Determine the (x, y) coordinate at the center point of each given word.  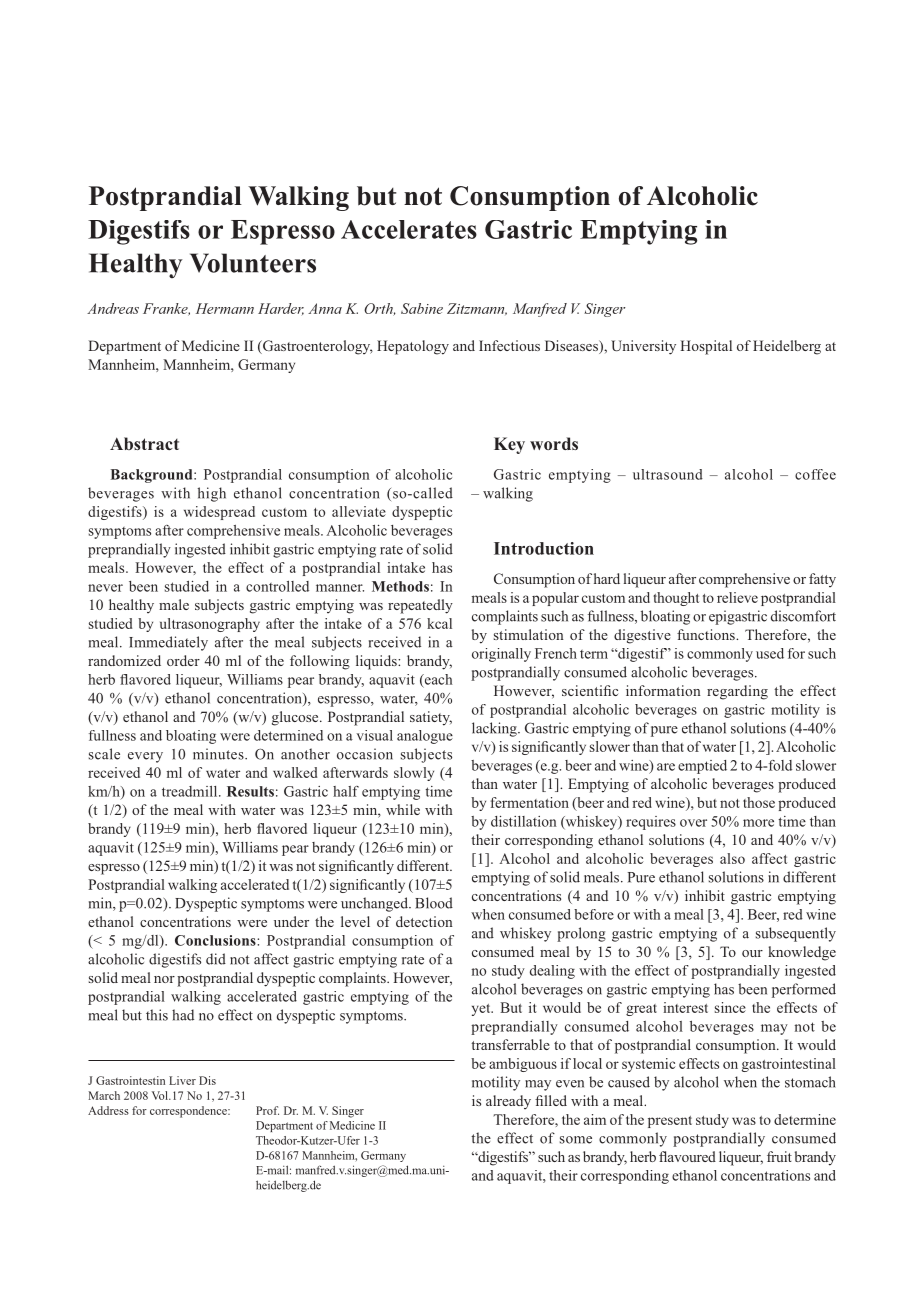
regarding (737, 692)
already (508, 1102)
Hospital (706, 347)
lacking (495, 729)
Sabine (422, 308)
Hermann (225, 308)
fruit (779, 1156)
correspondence (189, 1112)
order (183, 660)
